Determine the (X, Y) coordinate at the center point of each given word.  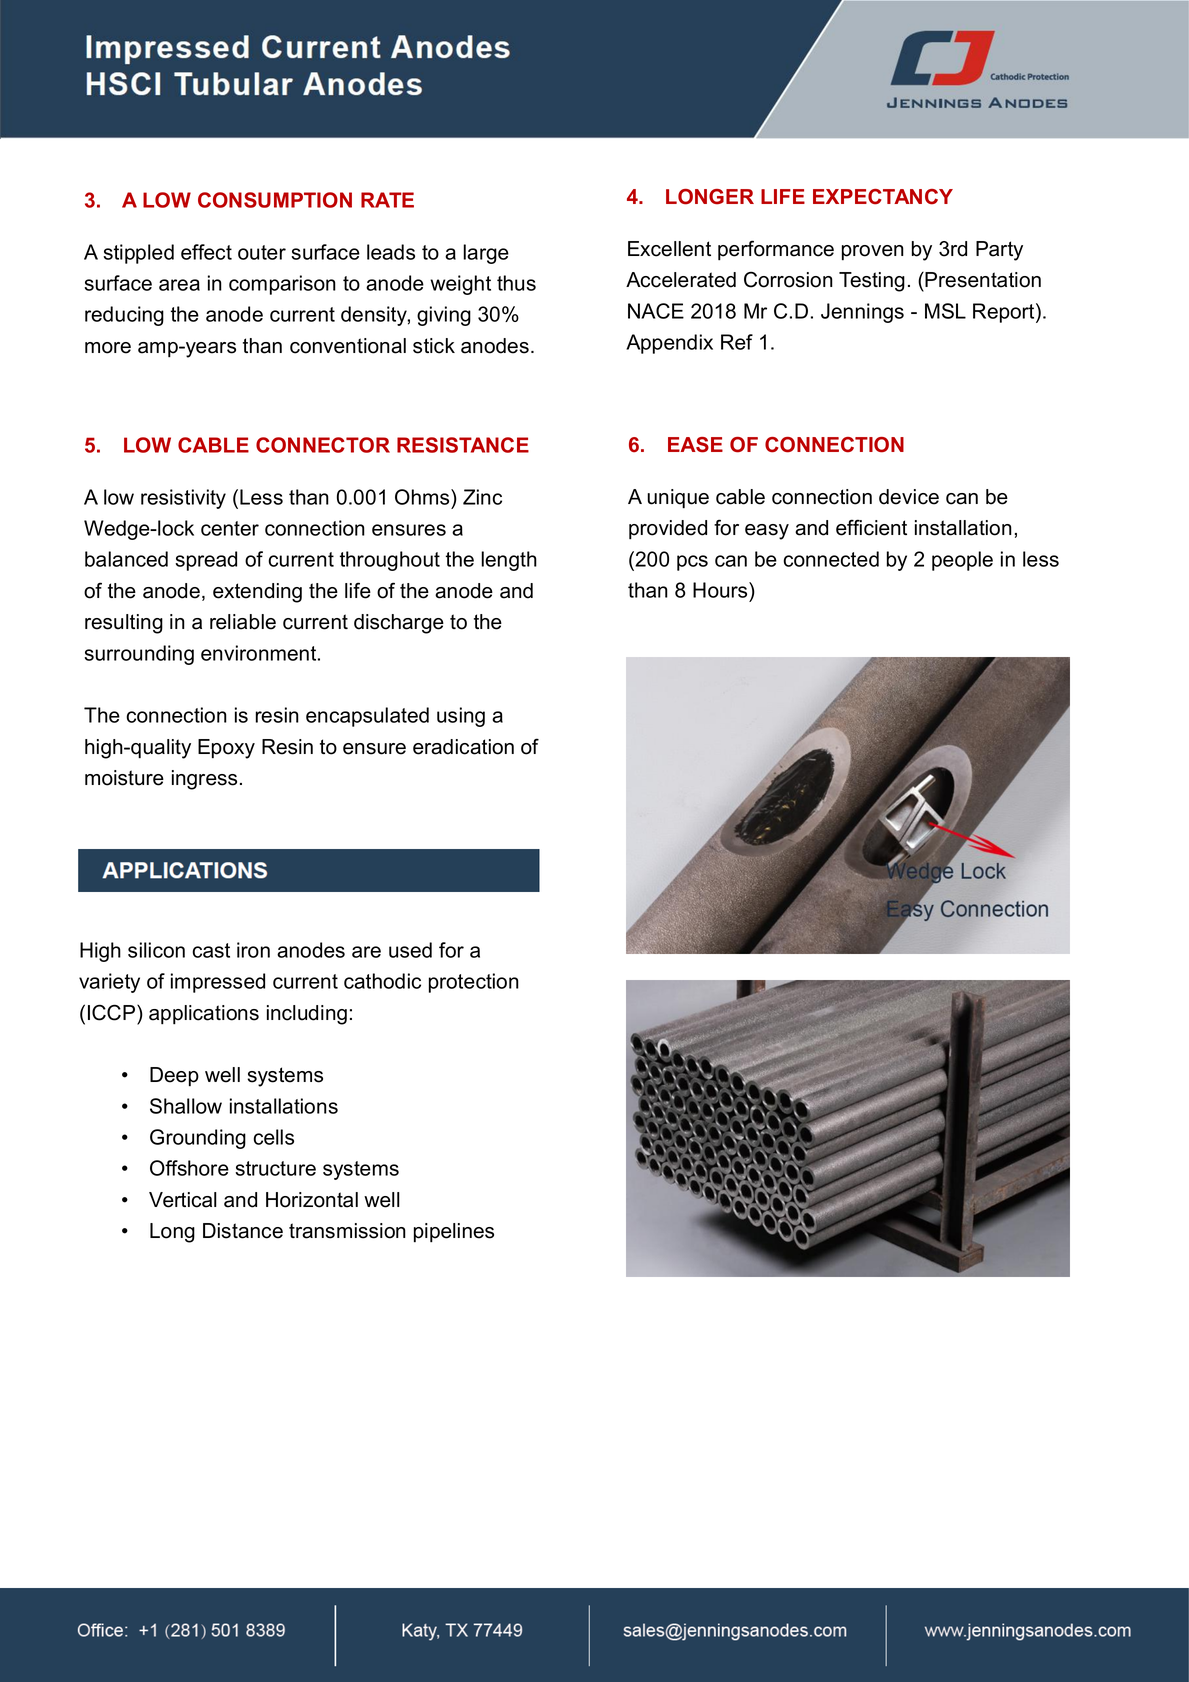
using (461, 717)
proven (873, 253)
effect (206, 252)
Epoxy (226, 749)
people (962, 561)
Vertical (183, 1200)
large (486, 254)
